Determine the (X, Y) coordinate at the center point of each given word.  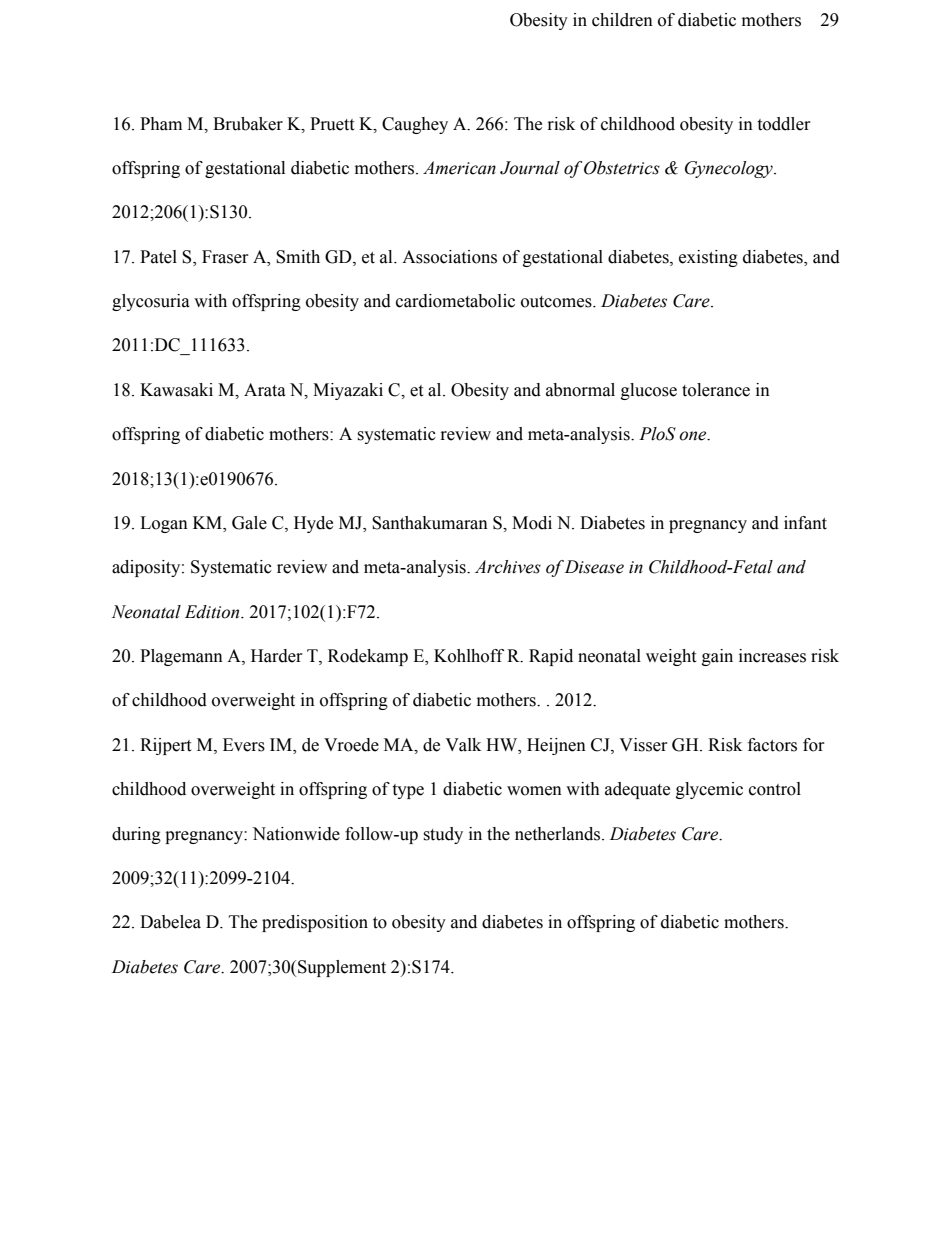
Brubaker (248, 124)
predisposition (315, 923)
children (622, 20)
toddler (784, 124)
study (443, 835)
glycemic (709, 790)
